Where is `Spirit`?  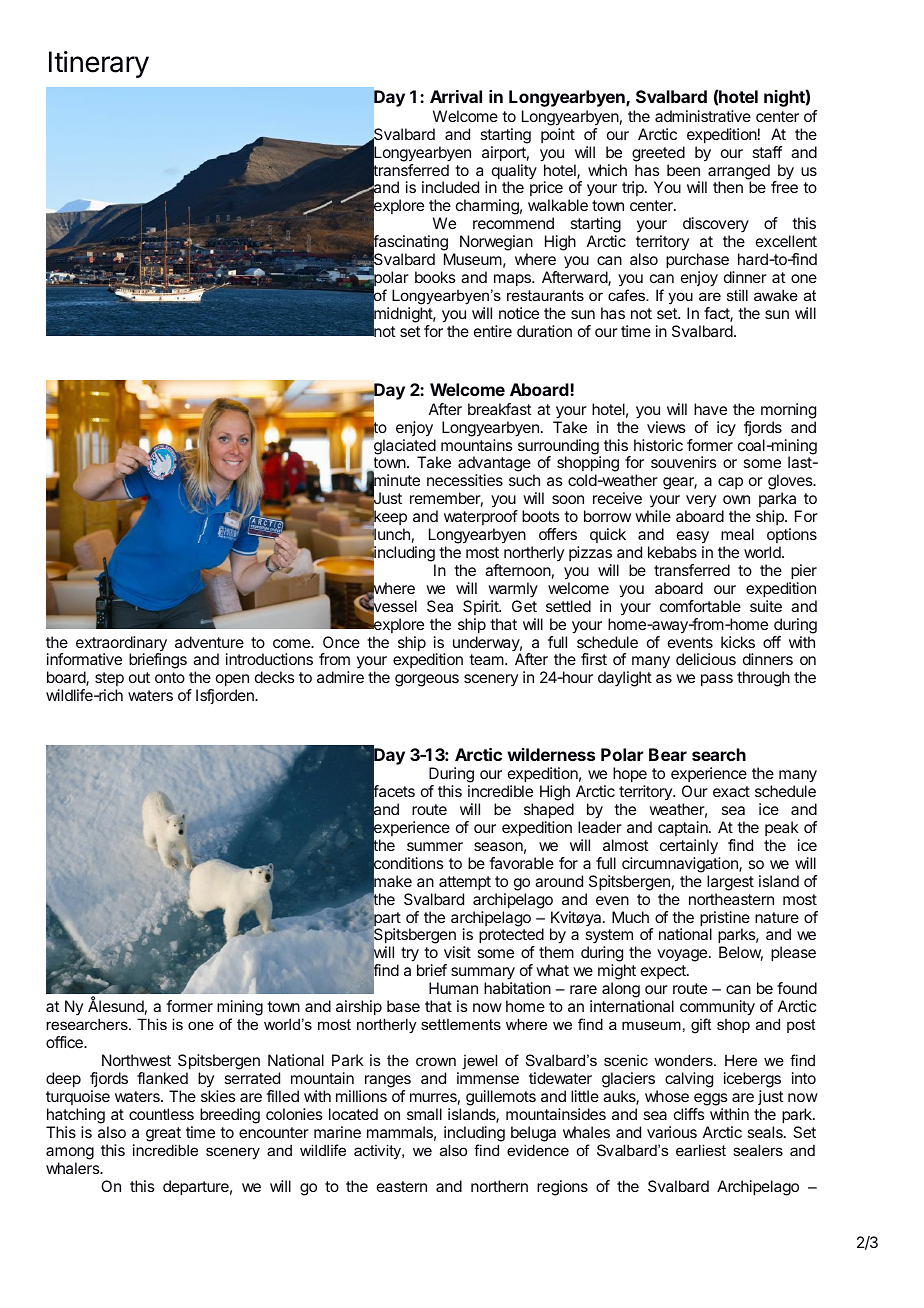
Spirit is located at coordinates (482, 607).
